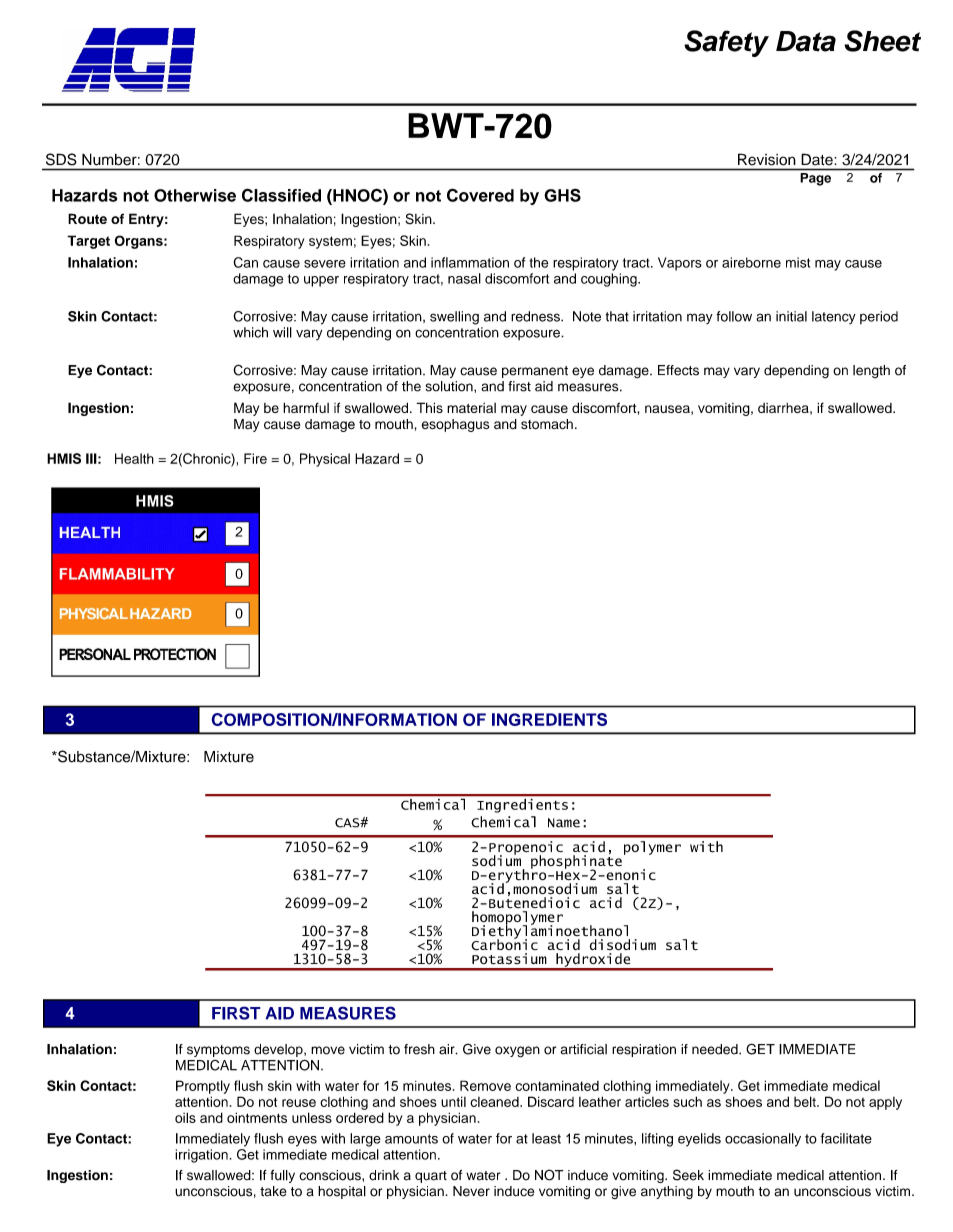 The image size is (953, 1232). What do you see at coordinates (134, 458) in the document?
I see `Health` at bounding box center [134, 458].
